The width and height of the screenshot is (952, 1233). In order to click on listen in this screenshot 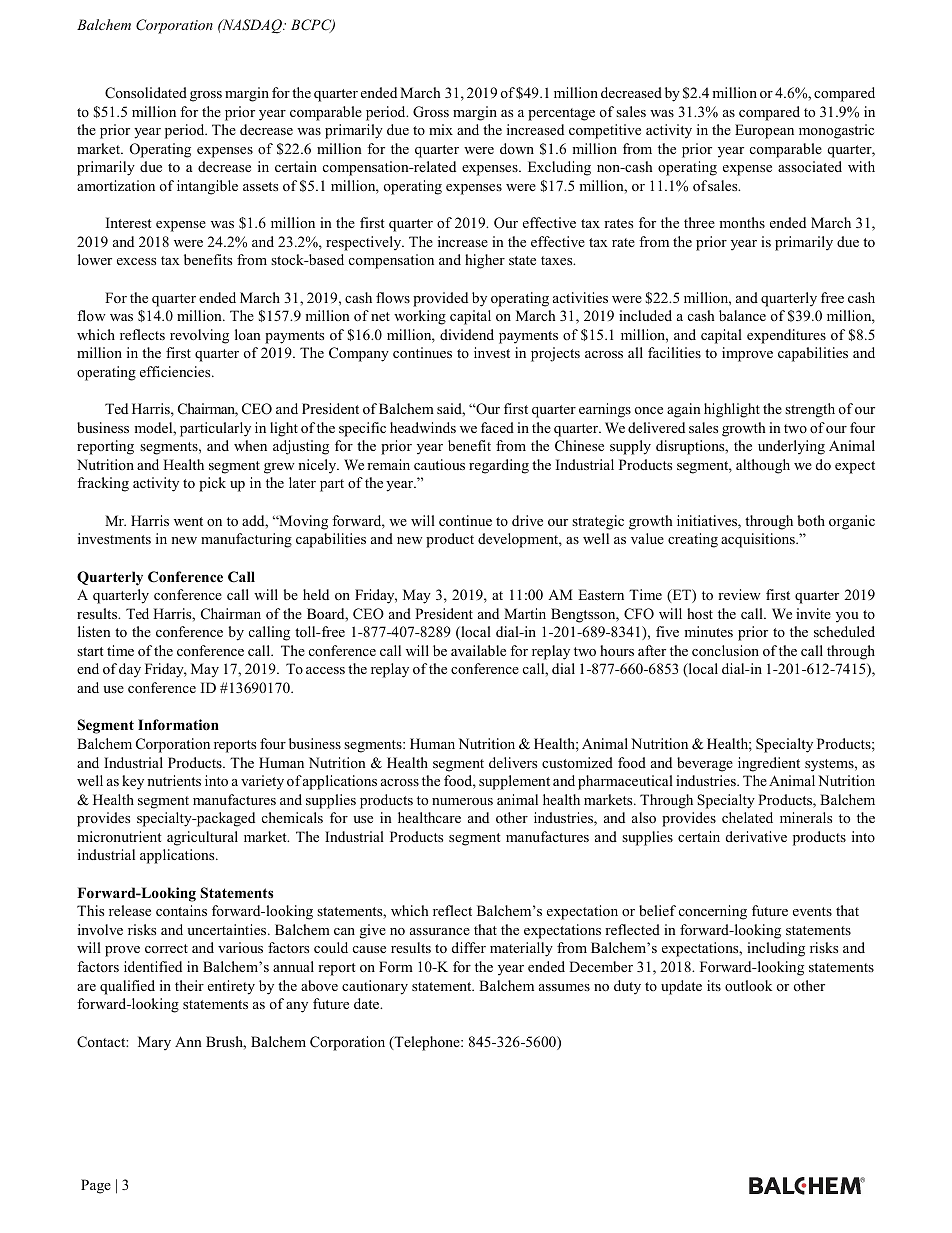, I will do `click(94, 631)`.
